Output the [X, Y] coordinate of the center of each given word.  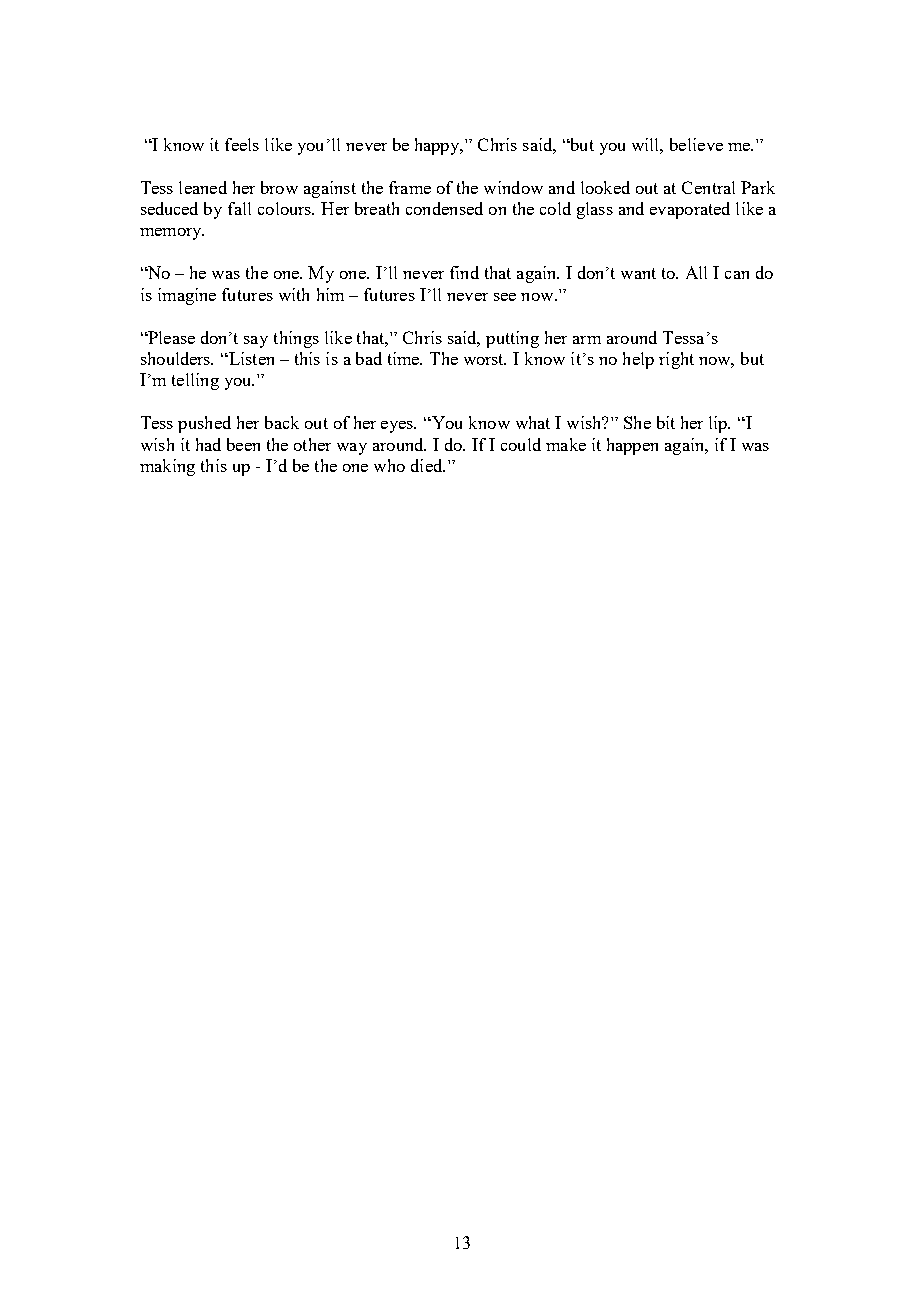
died [428, 465]
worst [485, 359]
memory [172, 234]
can [737, 275]
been [243, 444]
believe [696, 144]
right [676, 360]
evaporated [690, 210]
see [505, 297]
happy [438, 146]
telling [195, 381]
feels [242, 144]
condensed [444, 208]
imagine [187, 296]
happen [632, 446]
